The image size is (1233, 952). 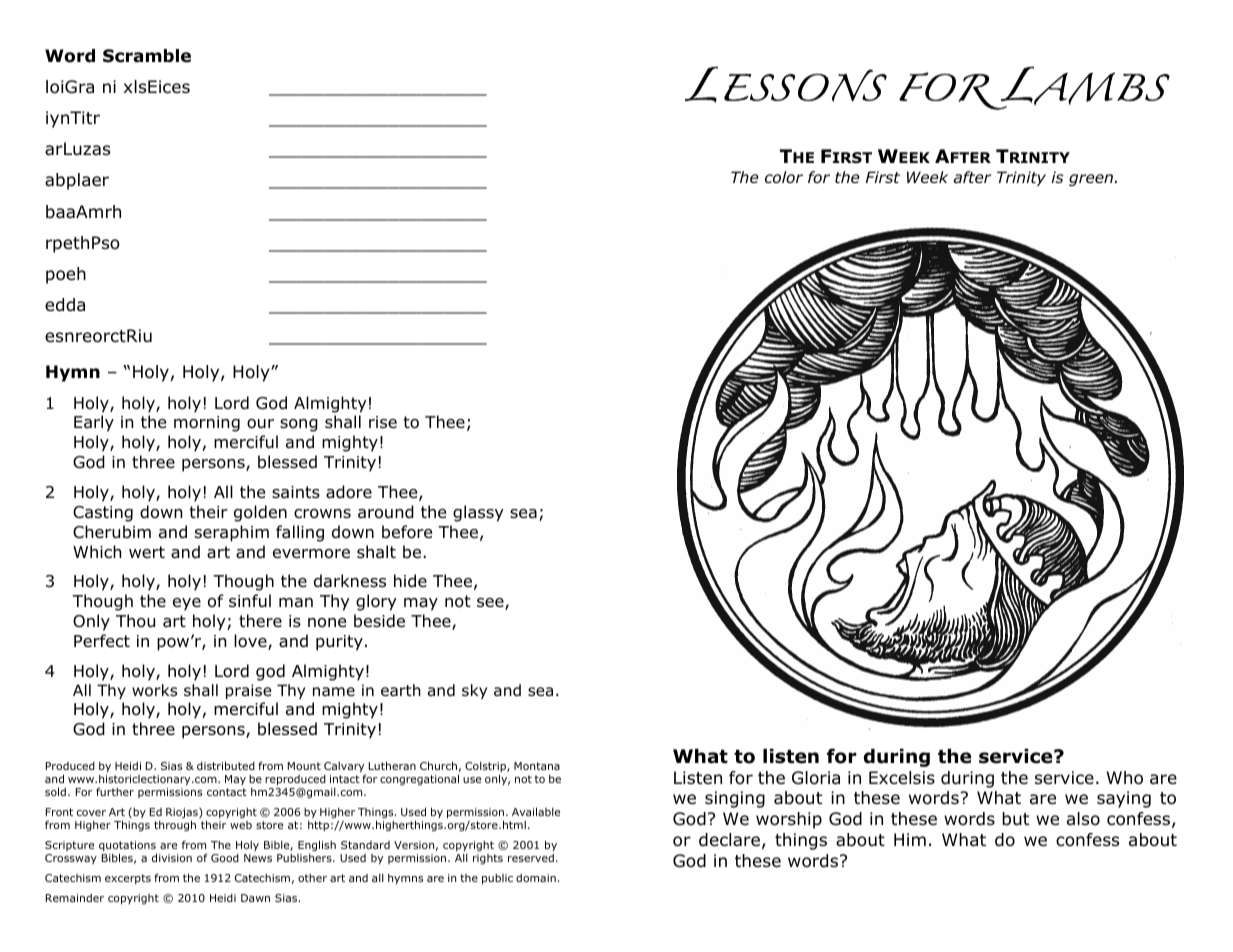 I want to click on division, so click(x=172, y=857).
